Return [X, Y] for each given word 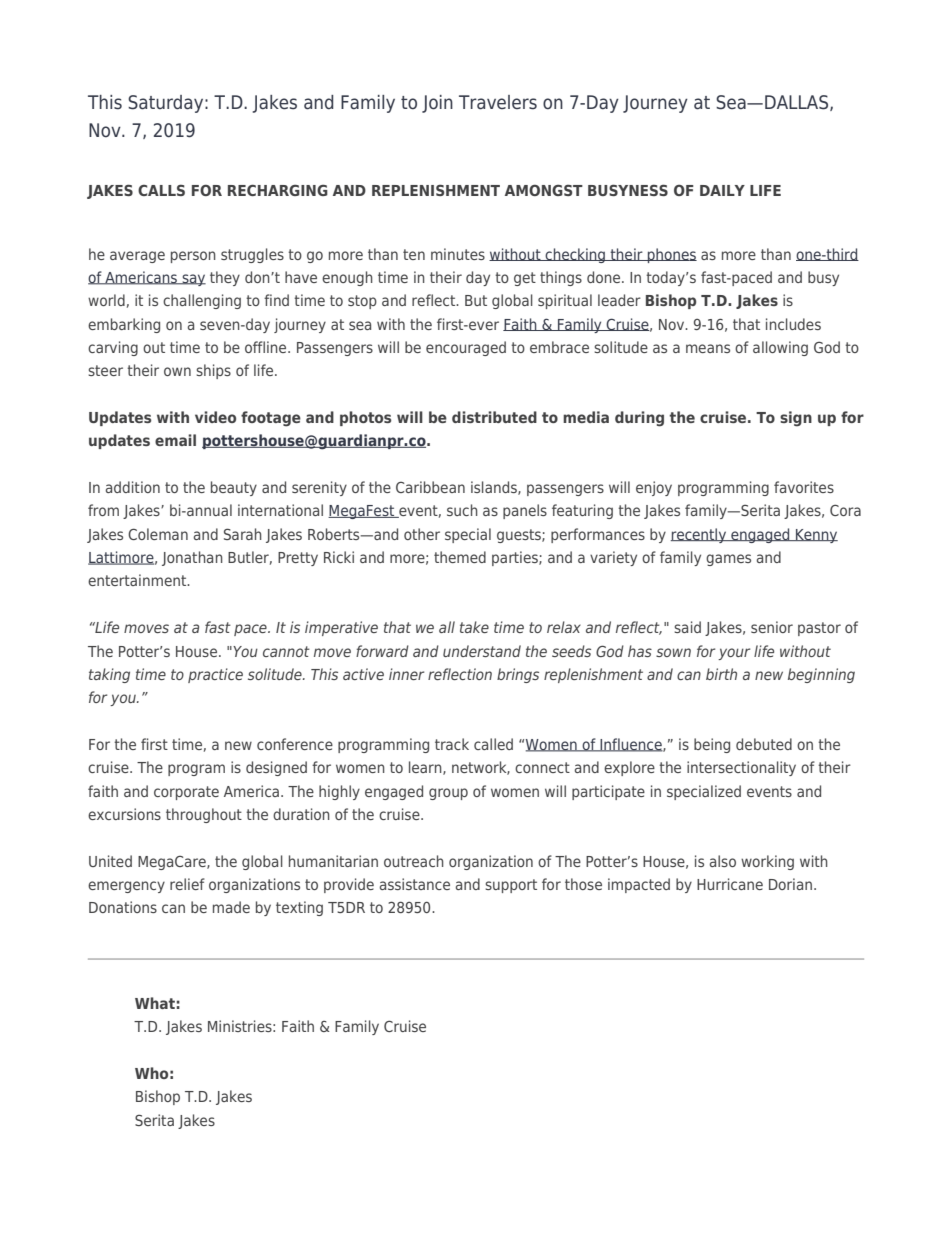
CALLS [161, 190]
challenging [202, 301]
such [462, 510]
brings [518, 675]
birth [721, 674]
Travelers [498, 102]
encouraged [466, 348]
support [511, 886]
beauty [234, 488]
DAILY [722, 190]
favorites [804, 487]
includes [793, 324]
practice [215, 675]
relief [187, 884]
